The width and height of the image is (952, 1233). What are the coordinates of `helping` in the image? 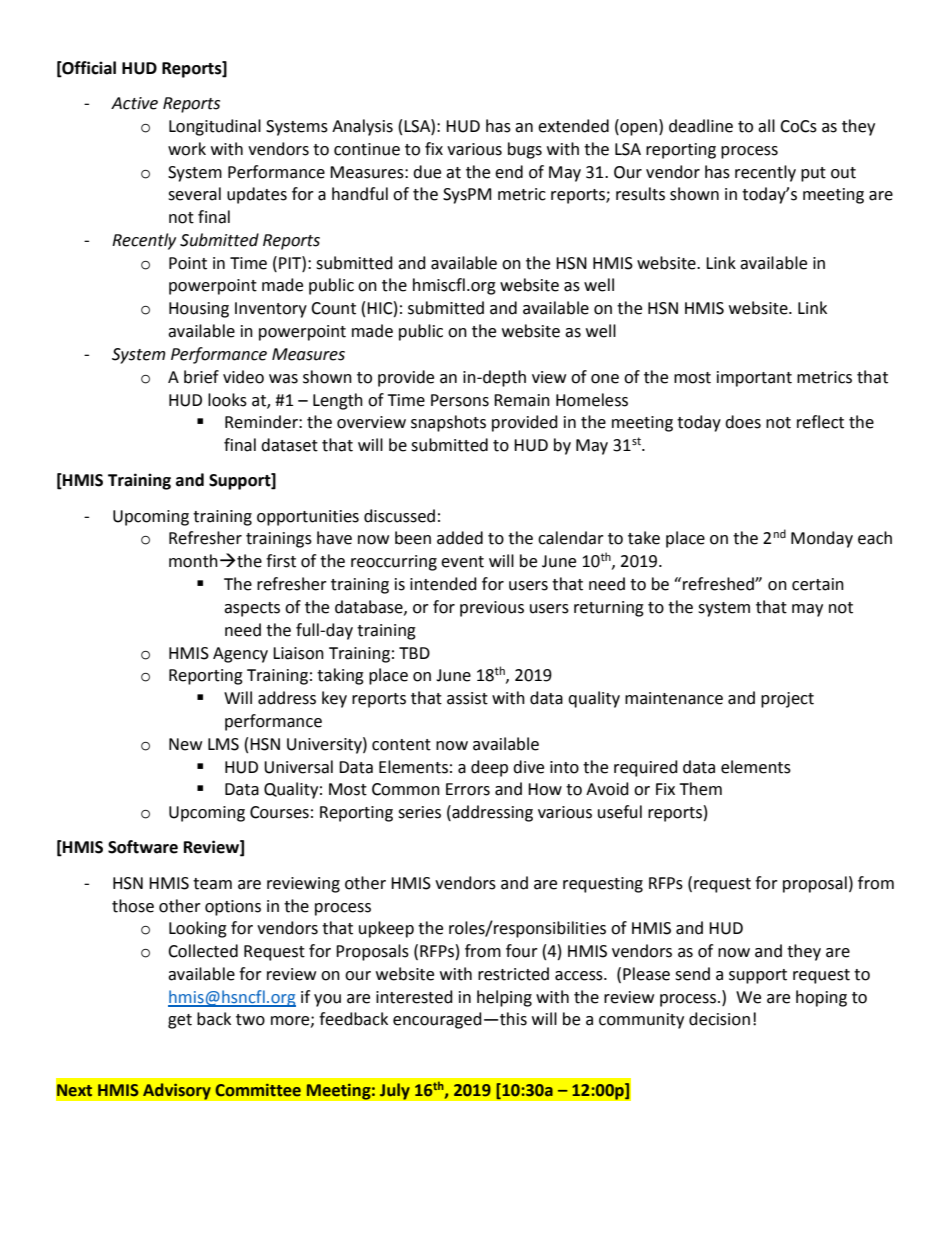 It's located at (504, 998).
